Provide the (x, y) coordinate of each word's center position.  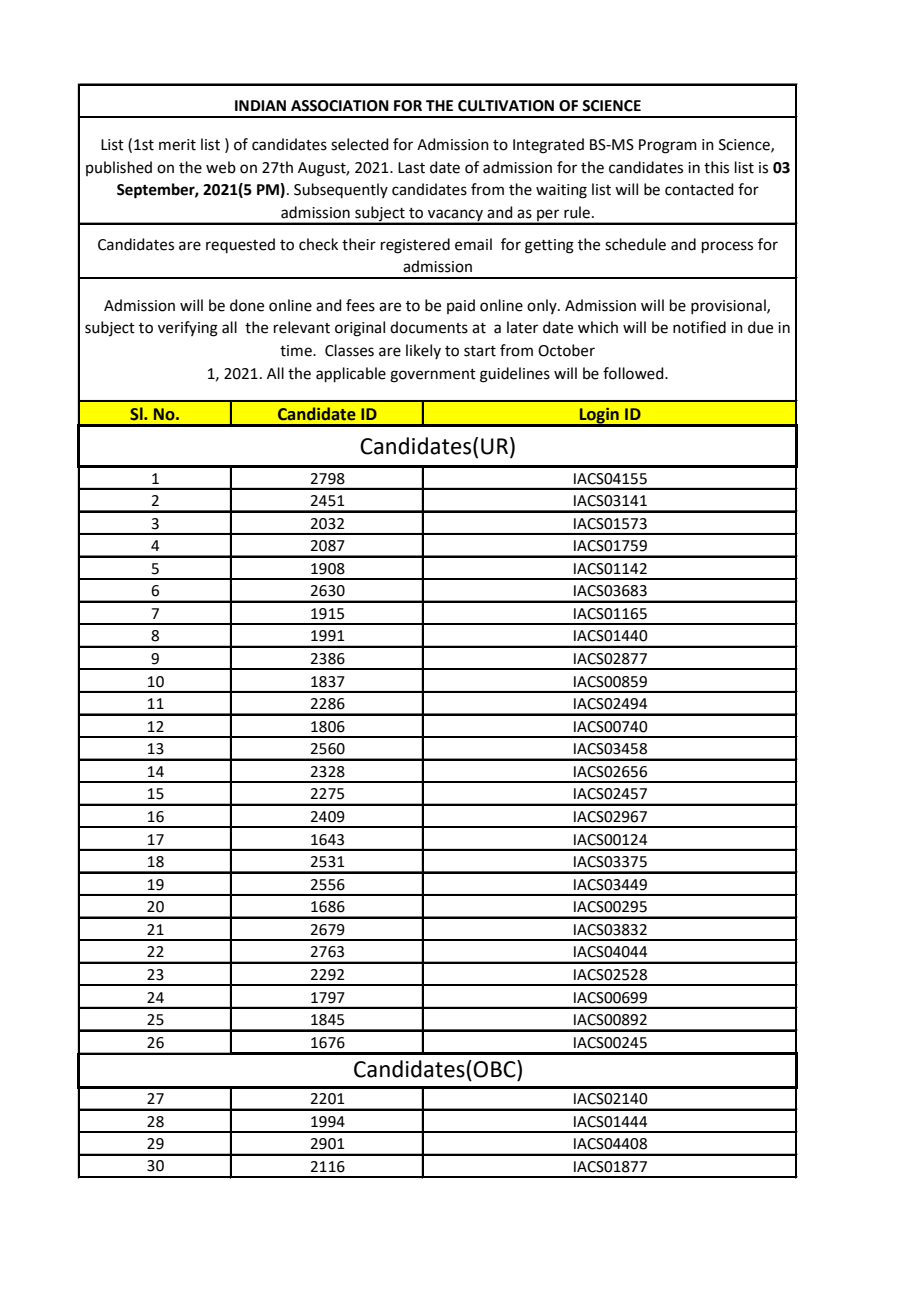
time (297, 351)
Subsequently (341, 190)
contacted (699, 189)
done (247, 305)
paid (461, 306)
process (727, 247)
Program (668, 146)
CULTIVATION (506, 106)
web (221, 167)
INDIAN (260, 105)
